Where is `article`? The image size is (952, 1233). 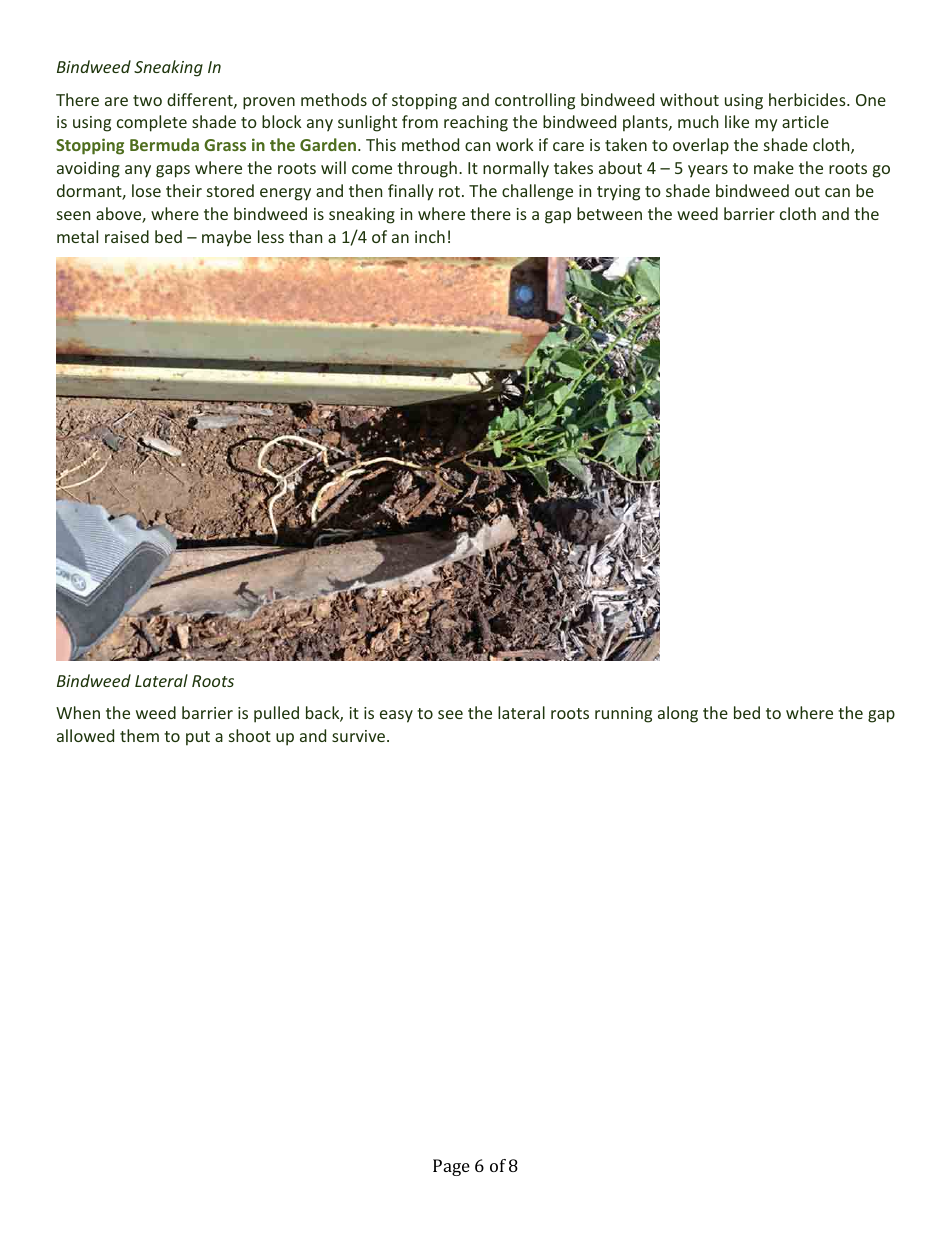 article is located at coordinates (805, 121).
